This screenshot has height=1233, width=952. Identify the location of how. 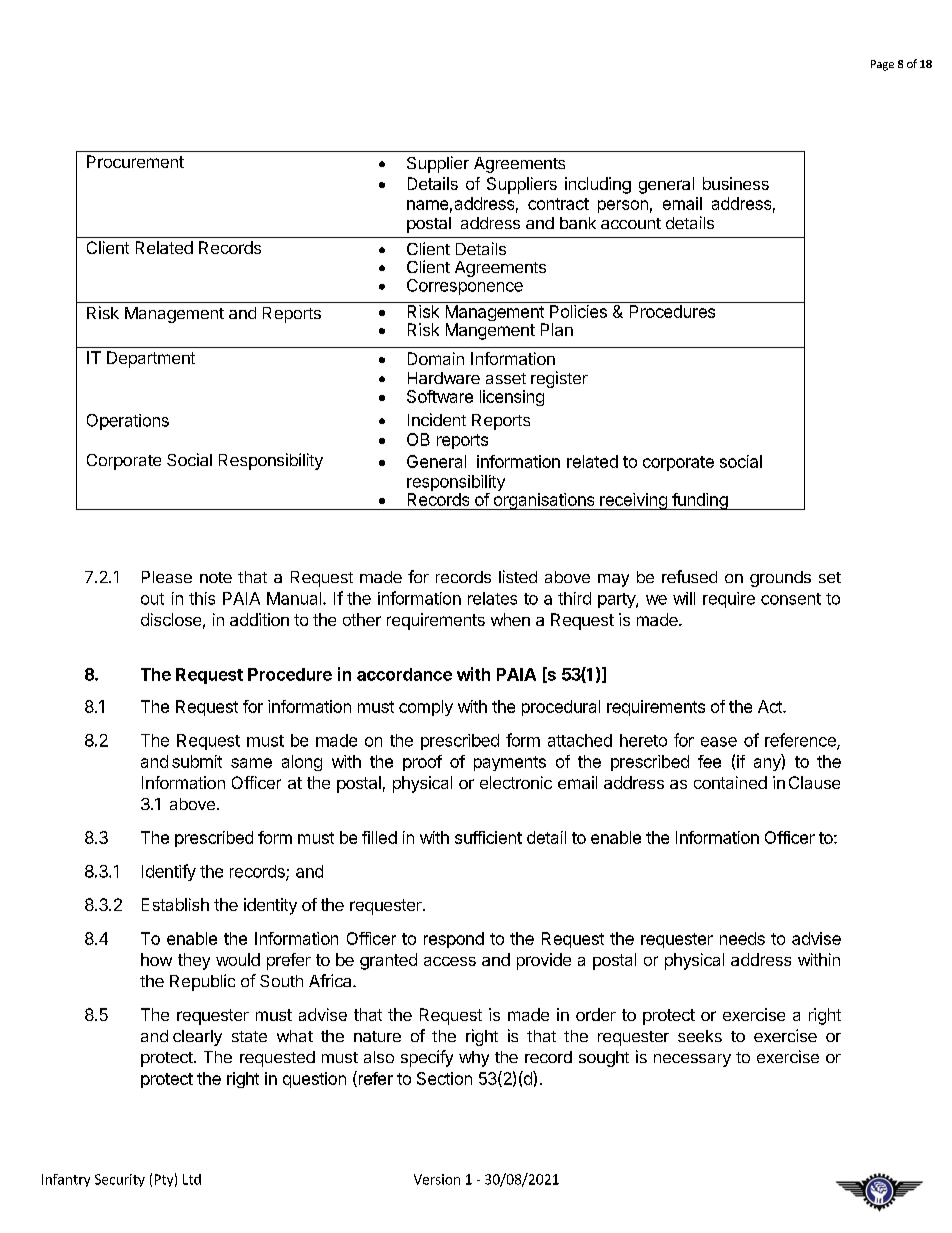
(156, 959).
